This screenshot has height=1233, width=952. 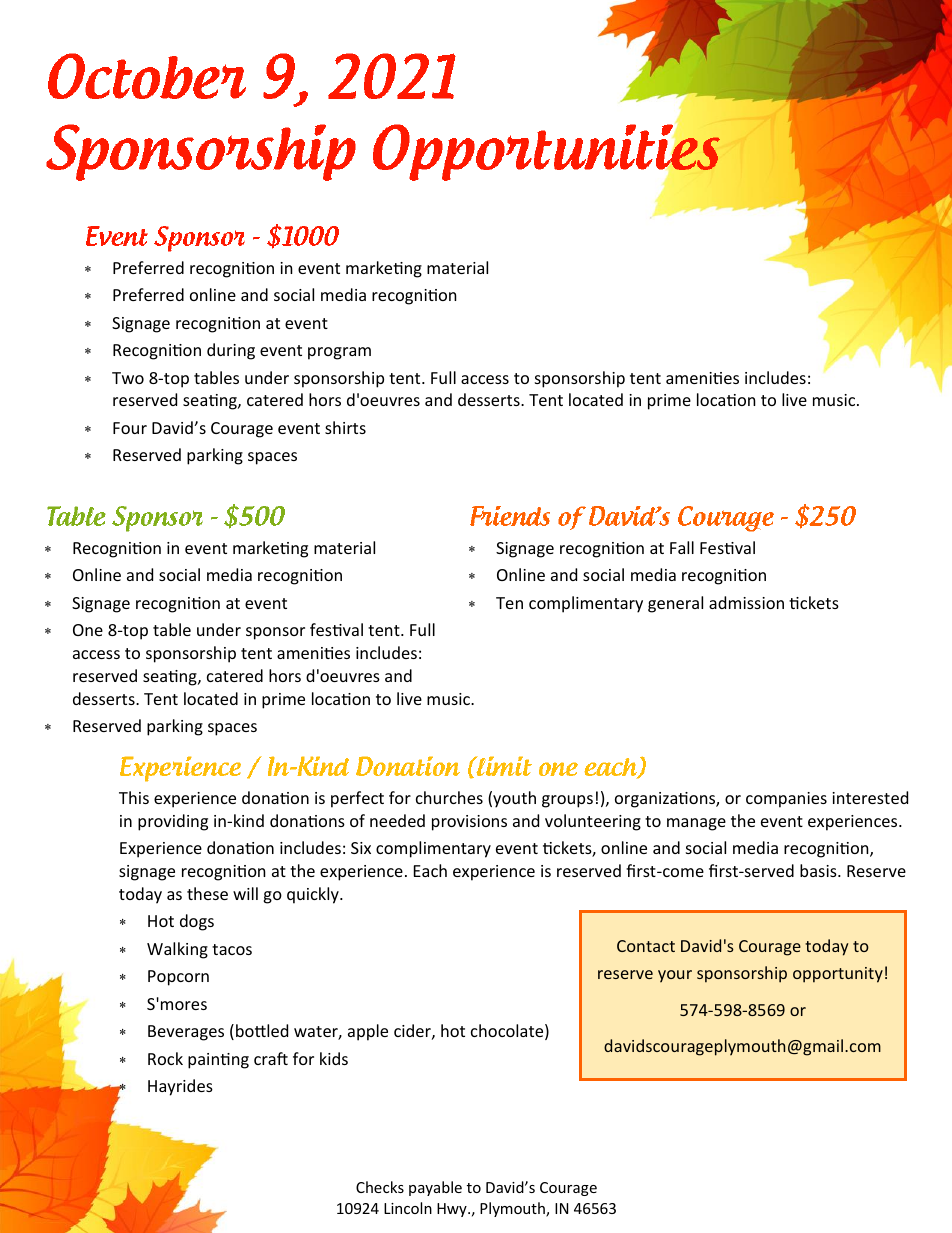 What do you see at coordinates (380, 1187) in the screenshot?
I see `Checks` at bounding box center [380, 1187].
